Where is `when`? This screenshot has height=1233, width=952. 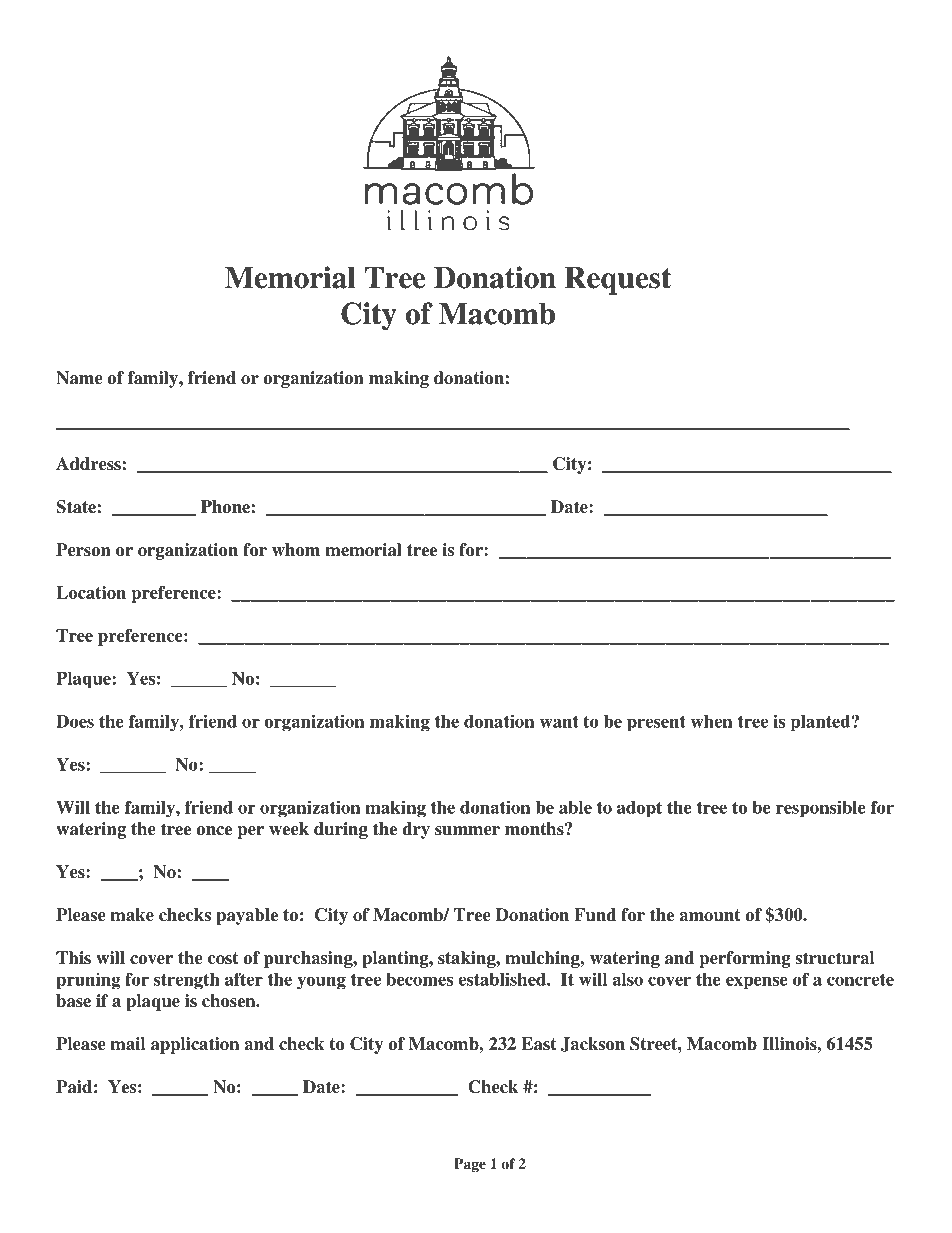
when is located at coordinates (711, 721).
